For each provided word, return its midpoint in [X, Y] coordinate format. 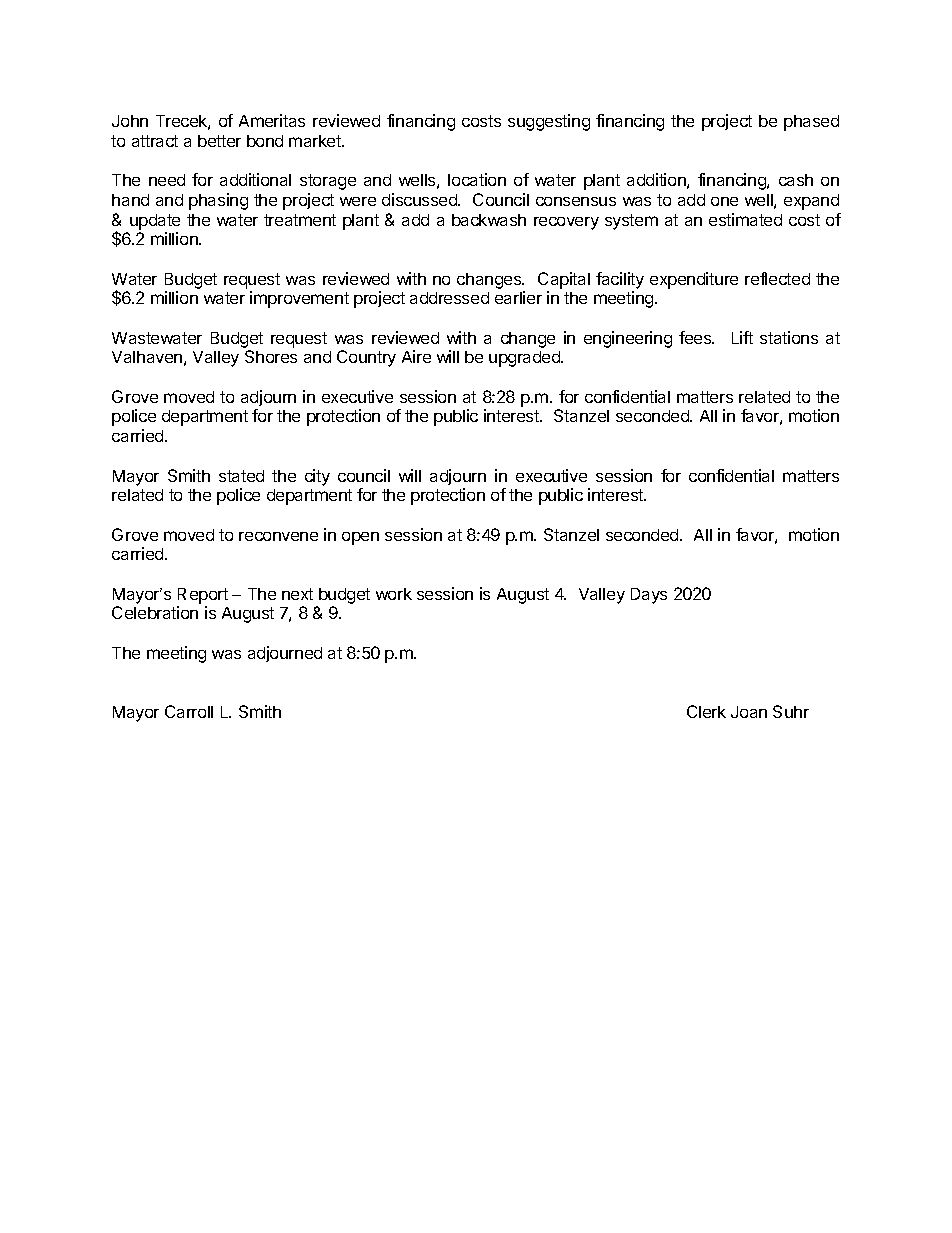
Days [649, 596]
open [360, 538]
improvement [299, 299]
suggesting [549, 122]
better [219, 141]
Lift [742, 337]
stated [241, 476]
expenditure [694, 280]
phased [811, 123]
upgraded [525, 359]
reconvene [278, 536]
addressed [449, 298]
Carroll [189, 711]
